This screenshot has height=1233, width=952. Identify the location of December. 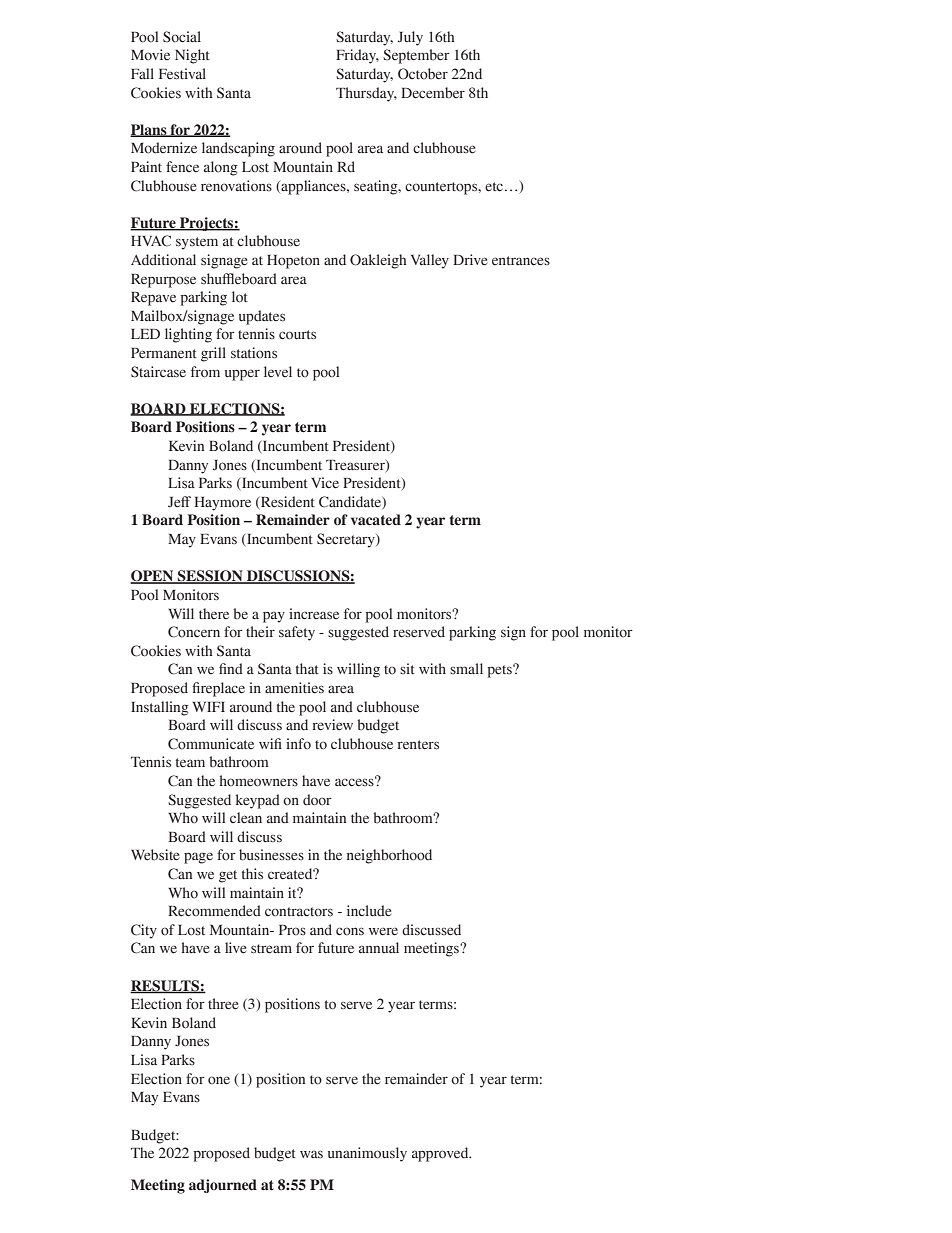
(433, 93).
